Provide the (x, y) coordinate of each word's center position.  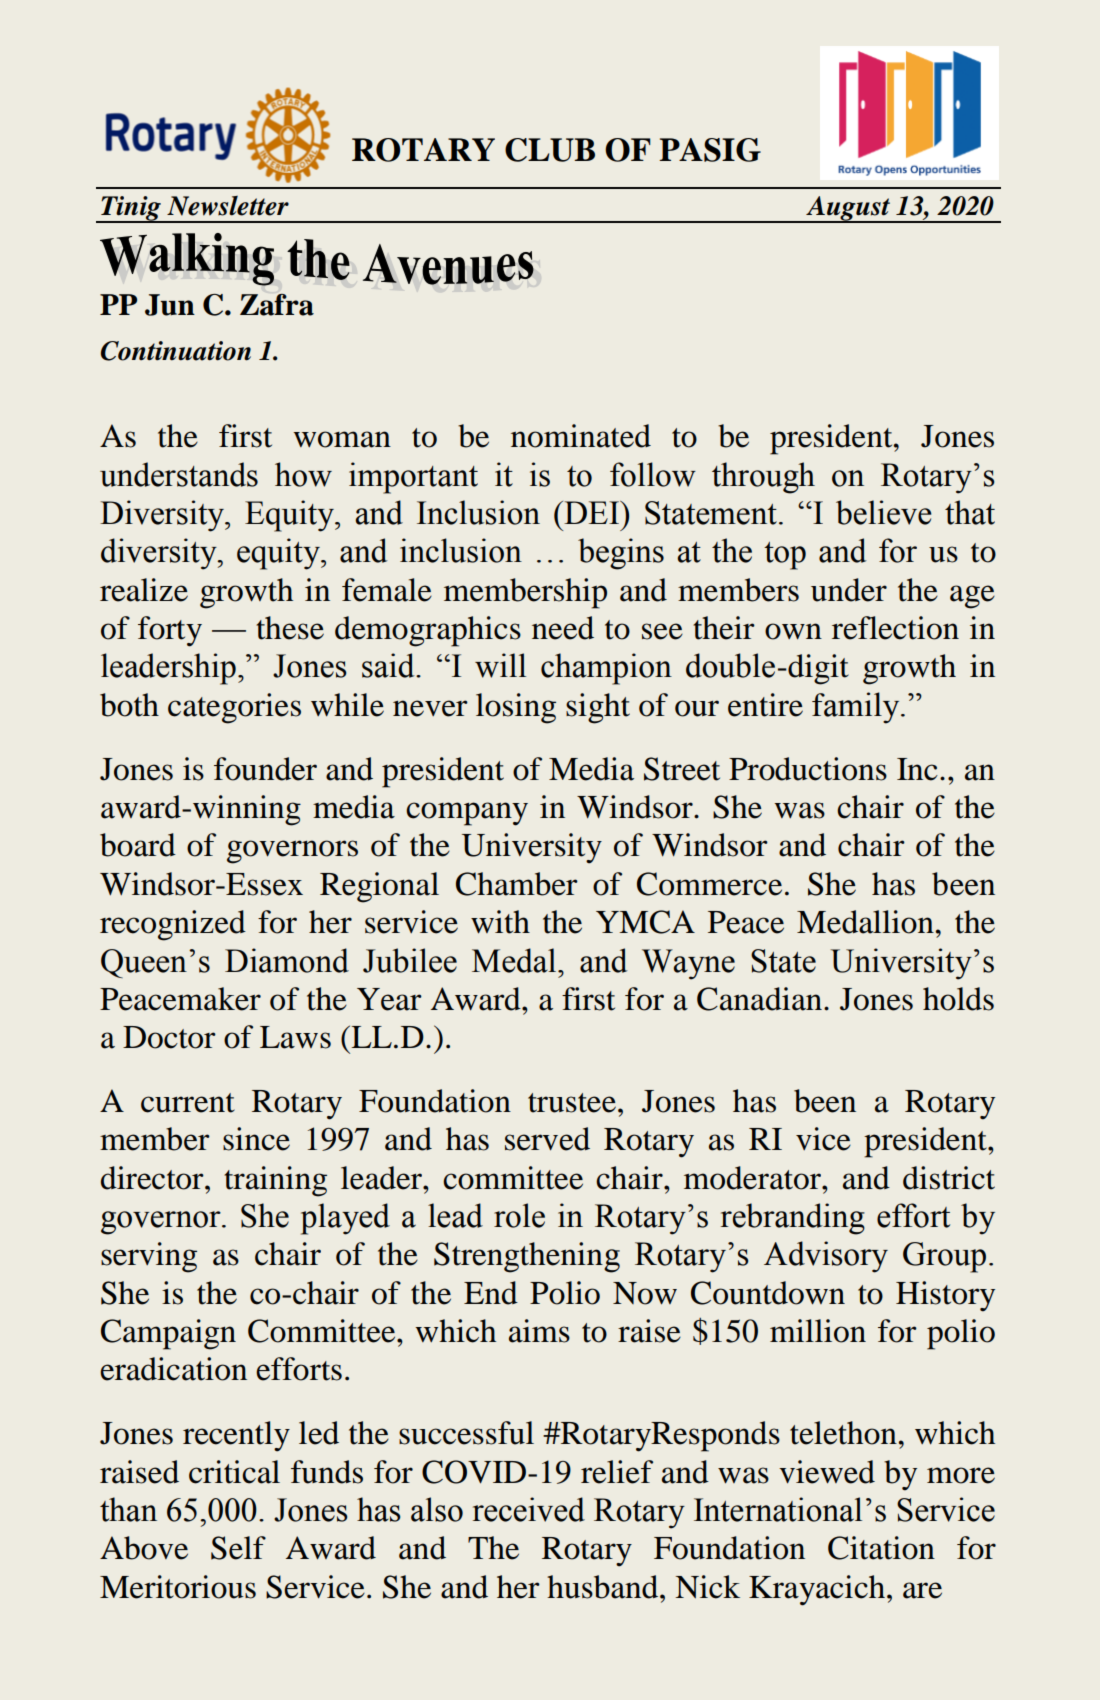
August (848, 209)
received (529, 1509)
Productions (808, 769)
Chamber (517, 884)
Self (238, 1548)
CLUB (550, 150)
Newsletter (228, 206)
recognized (173, 925)
